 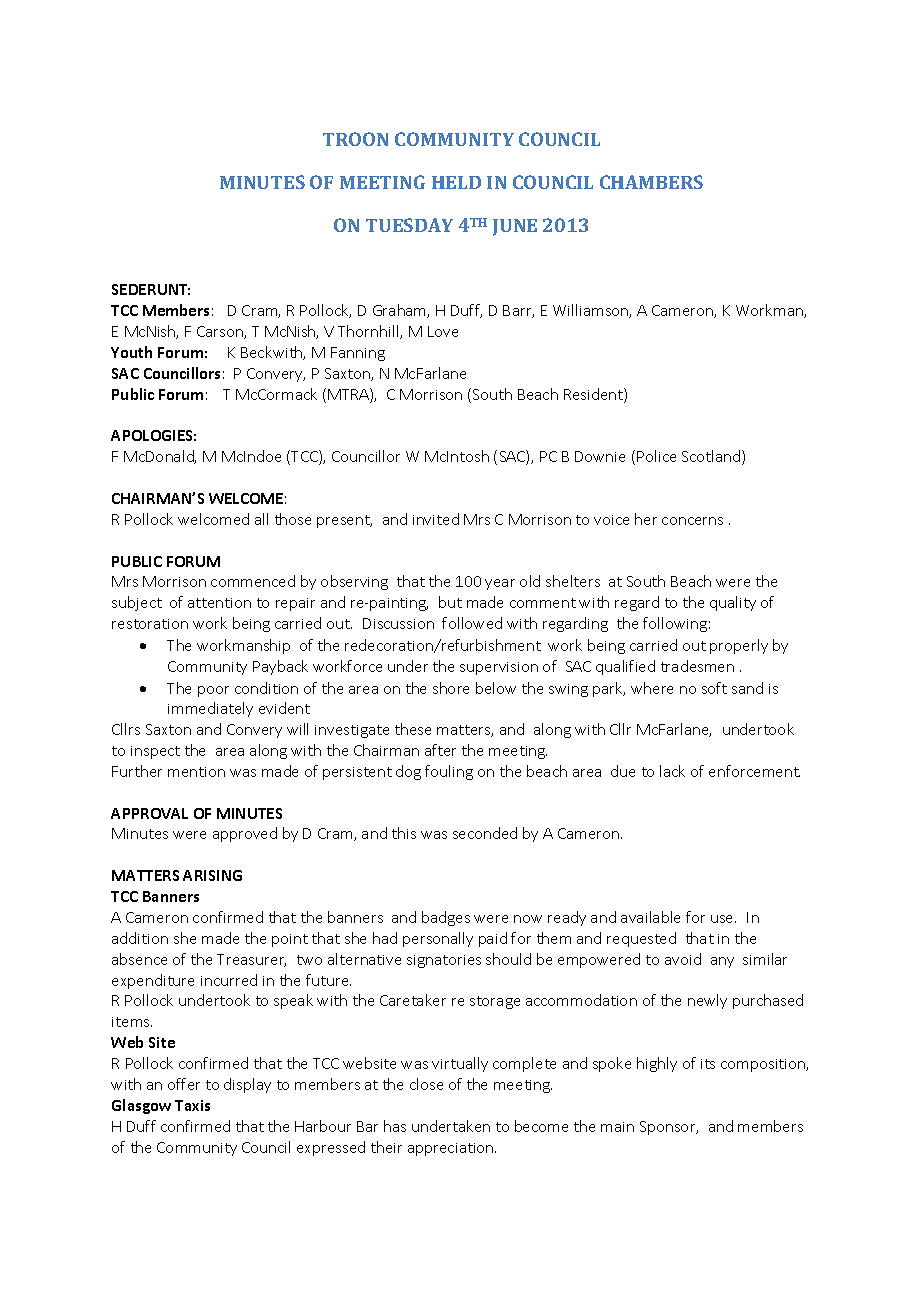 I want to click on avoid, so click(x=683, y=959).
